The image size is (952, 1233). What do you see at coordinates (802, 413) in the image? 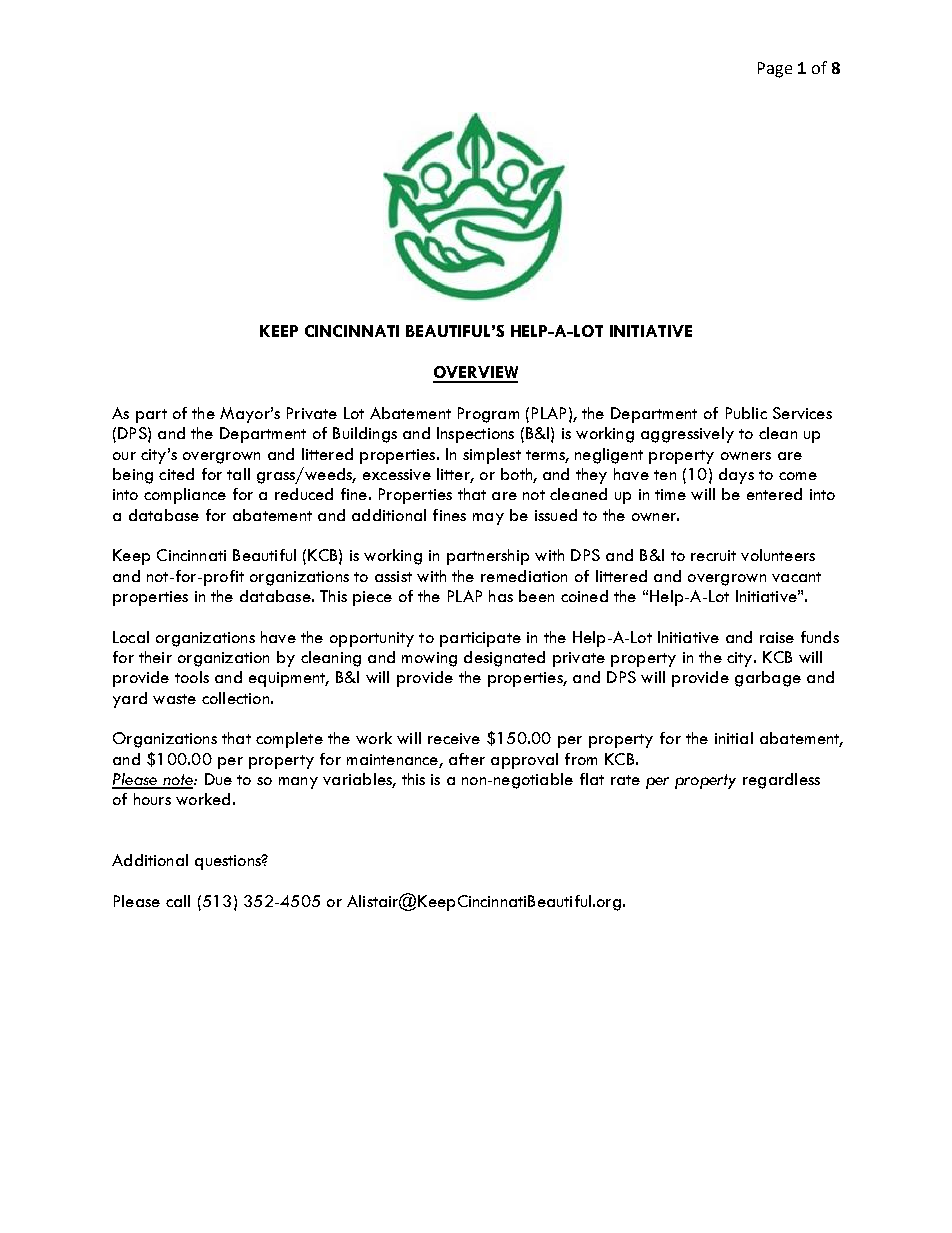
I see `Services` at bounding box center [802, 413].
